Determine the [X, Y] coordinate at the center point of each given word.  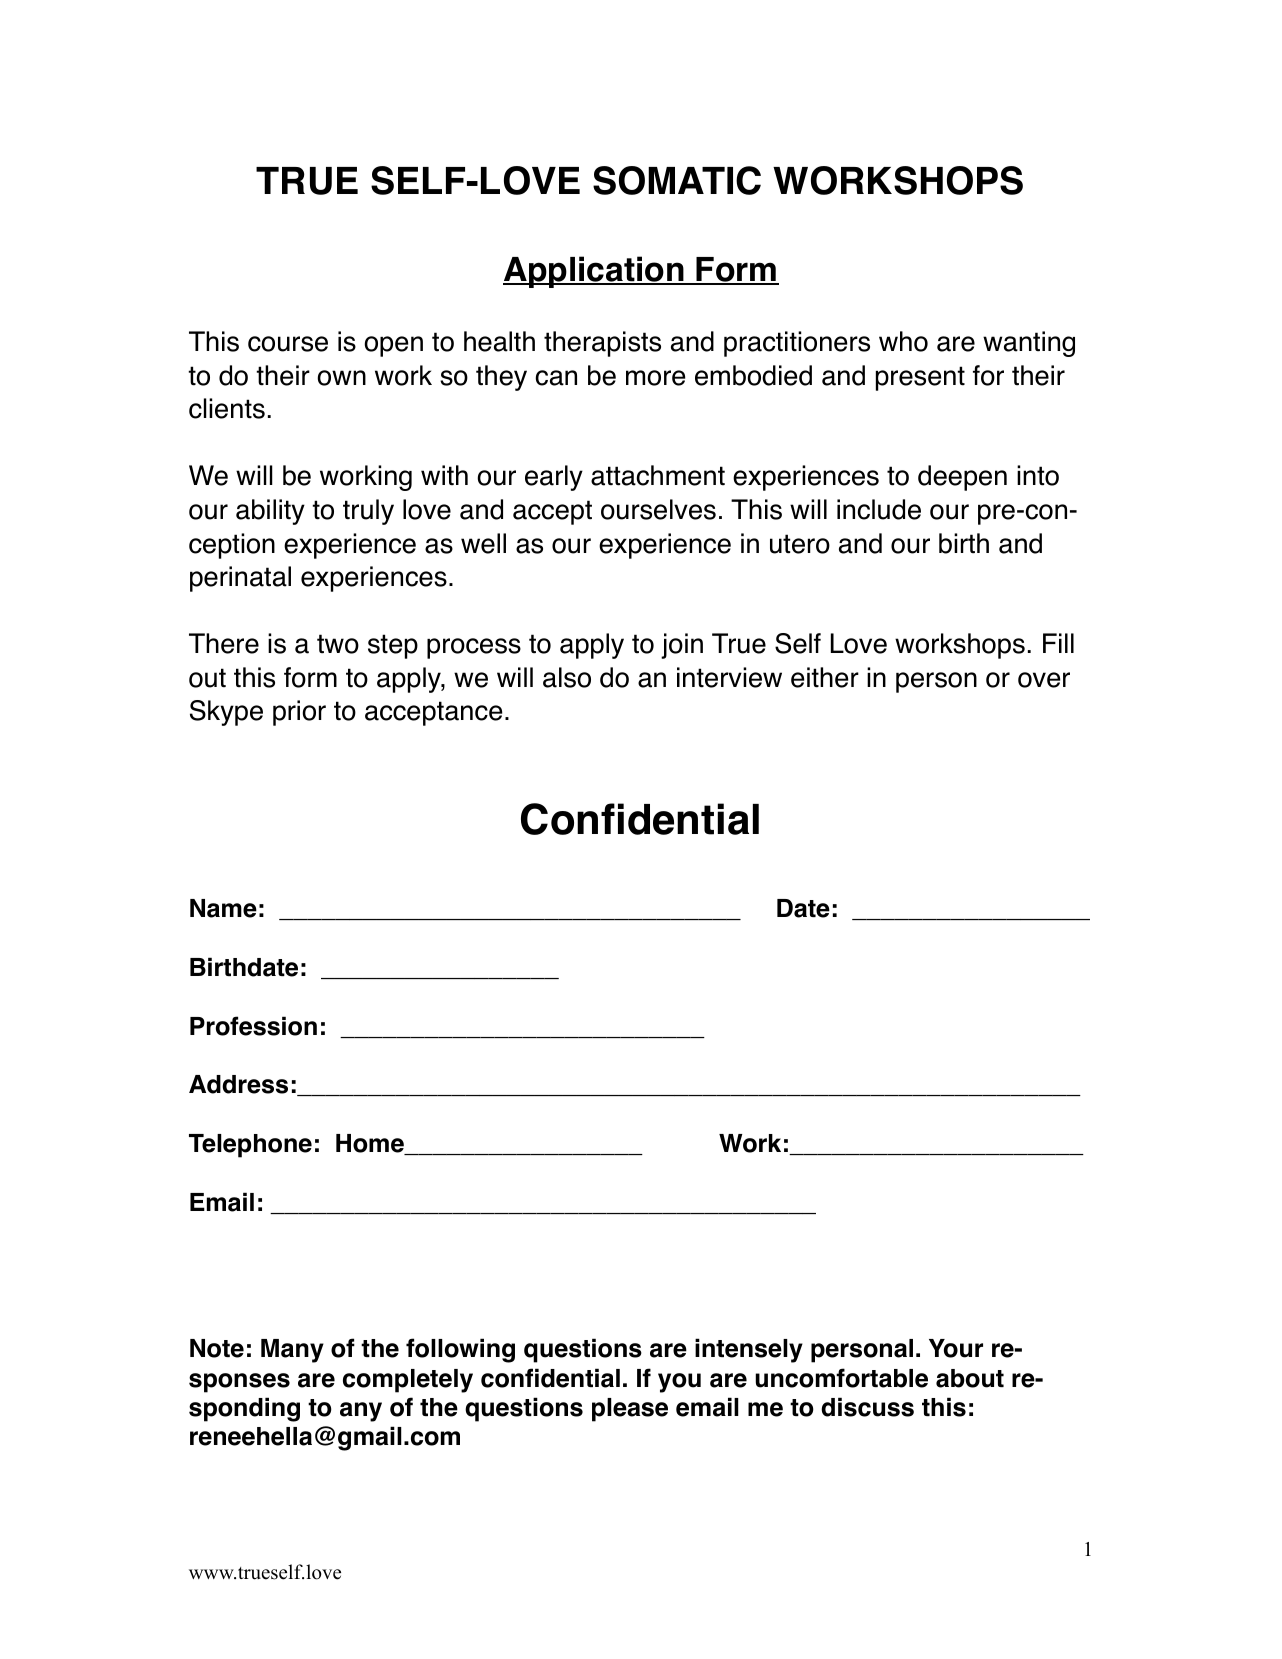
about [970, 1378]
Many [292, 1351]
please [630, 1410]
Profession [253, 1026]
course [288, 344]
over [1044, 680]
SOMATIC [677, 180]
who [903, 341]
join [682, 646]
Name [223, 908]
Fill [1058, 643]
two [338, 644]
